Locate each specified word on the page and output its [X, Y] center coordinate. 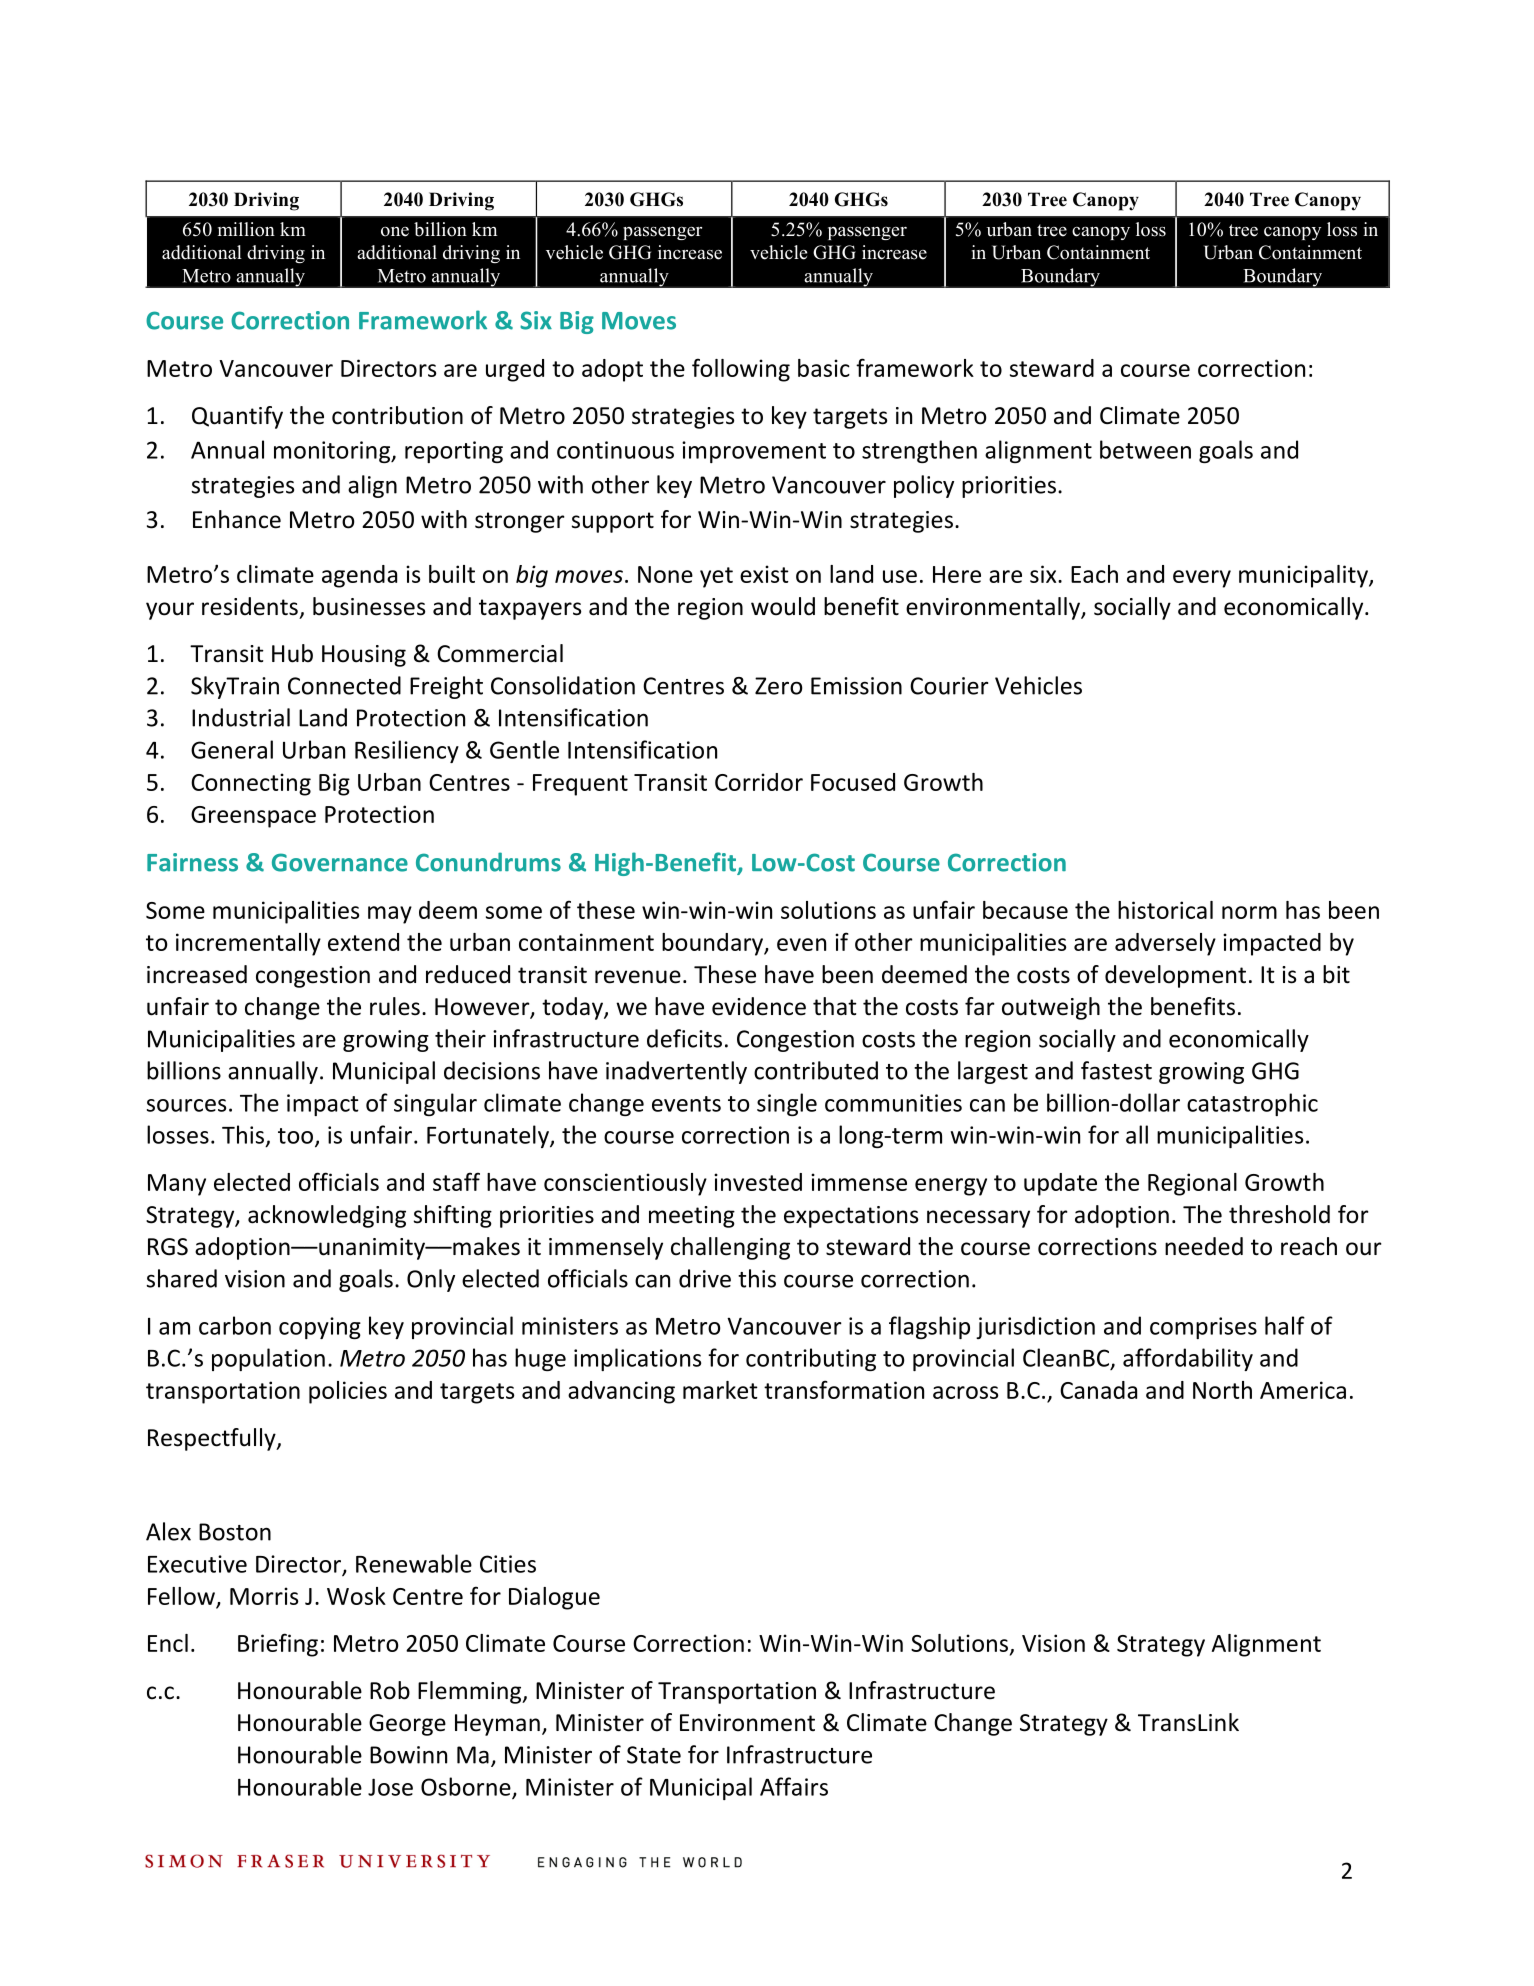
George [407, 1725]
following [741, 370]
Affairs [794, 1786]
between [1145, 449]
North [1222, 1390]
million [246, 229]
